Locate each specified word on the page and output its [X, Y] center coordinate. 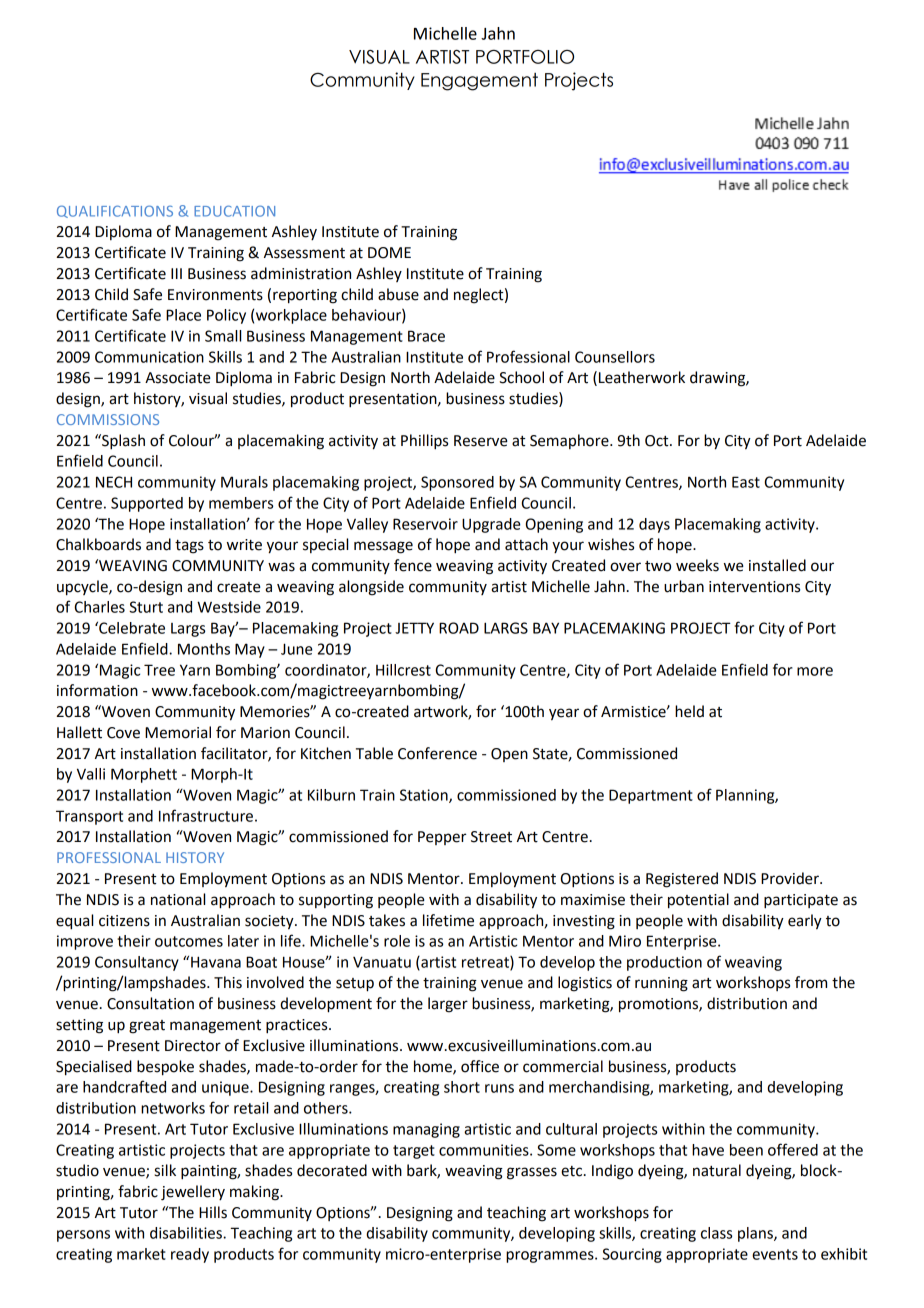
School [521, 377]
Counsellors [615, 357]
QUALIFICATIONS [115, 211]
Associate [178, 378]
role [397, 941]
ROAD [459, 628]
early [805, 922]
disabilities [187, 1233]
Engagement [479, 82]
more [815, 671]
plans [756, 1234]
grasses [532, 1173]
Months [204, 649]
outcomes [189, 941]
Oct [658, 441]
